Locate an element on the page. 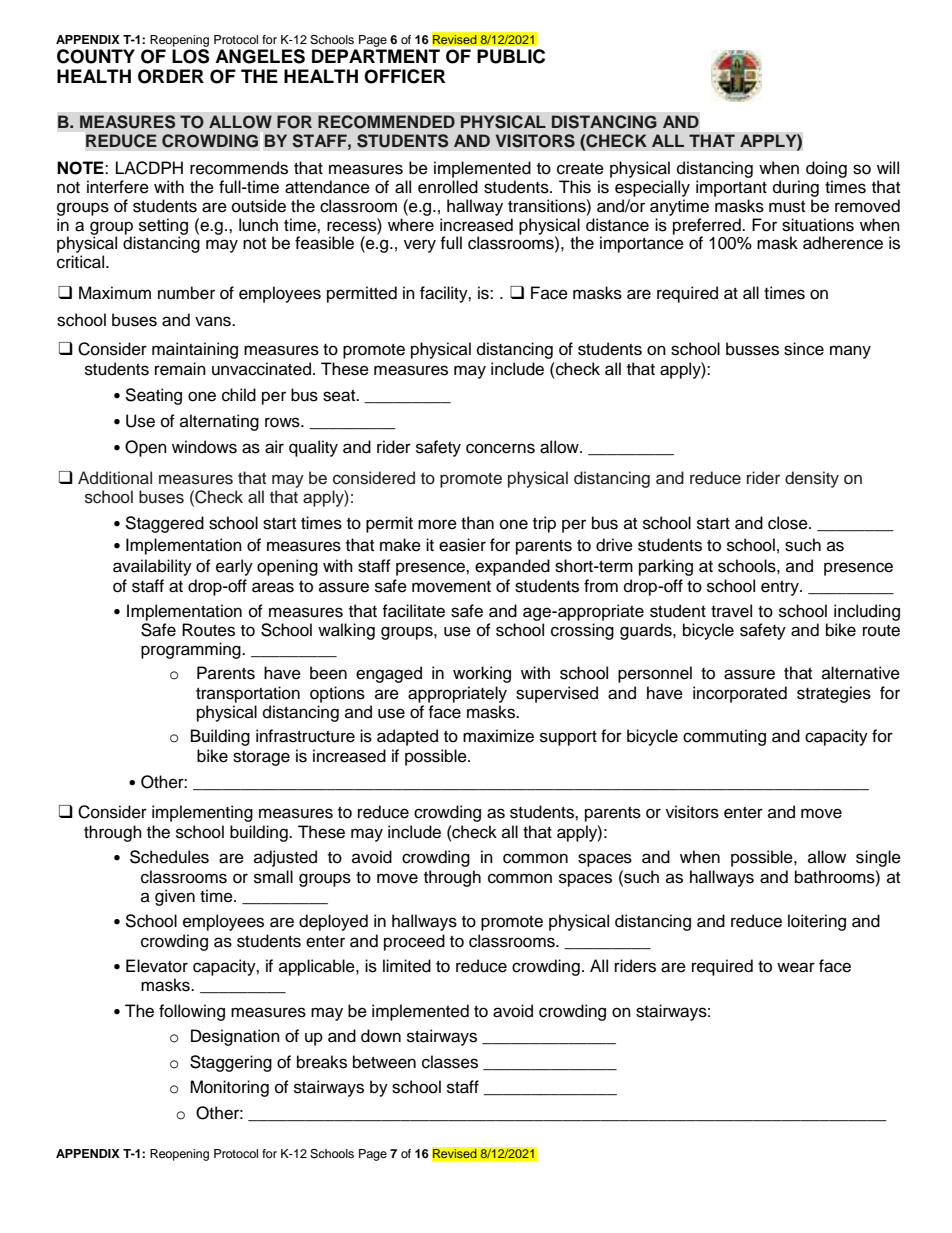  ORDER is located at coordinates (171, 76).
